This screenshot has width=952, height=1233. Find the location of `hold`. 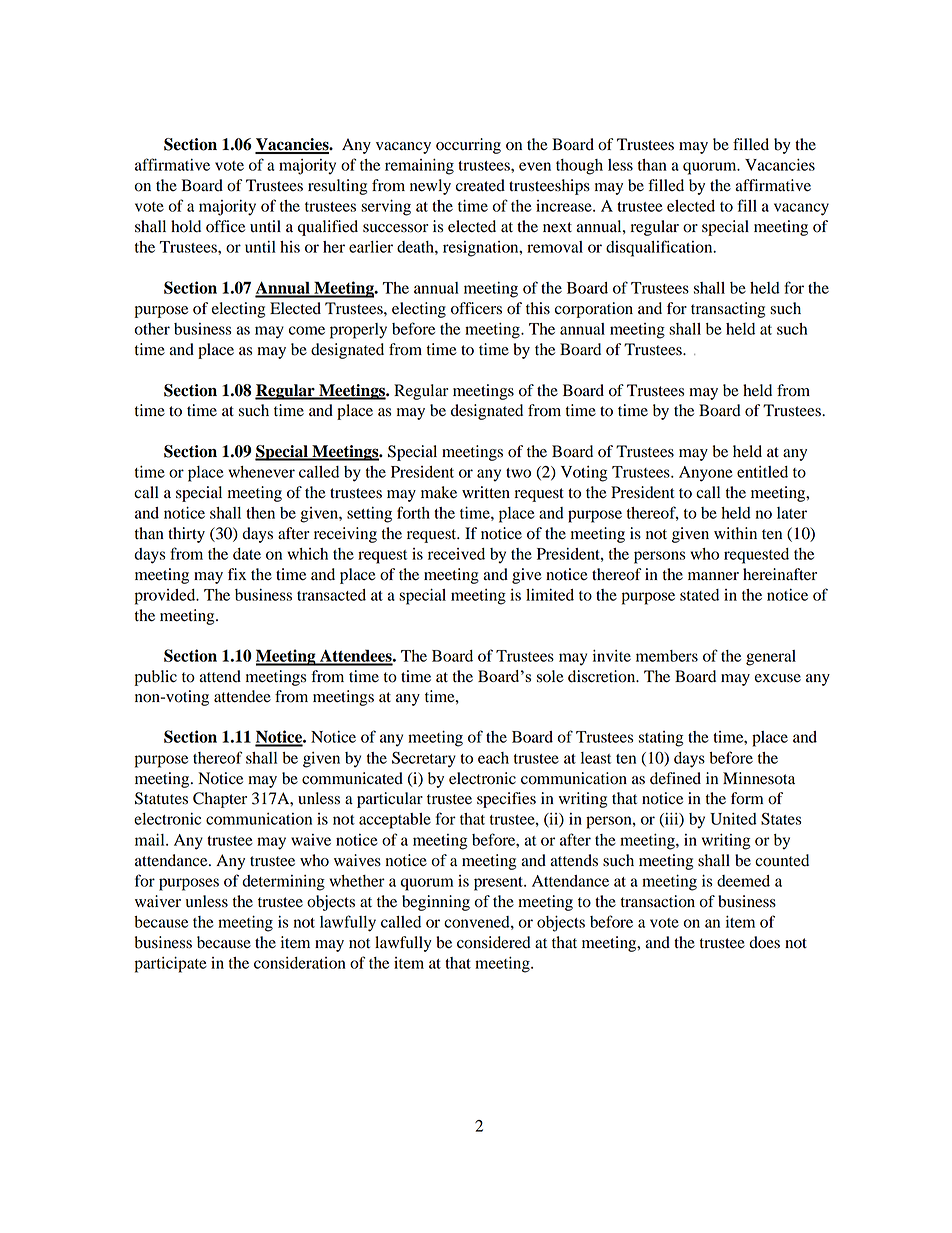

hold is located at coordinates (186, 226).
